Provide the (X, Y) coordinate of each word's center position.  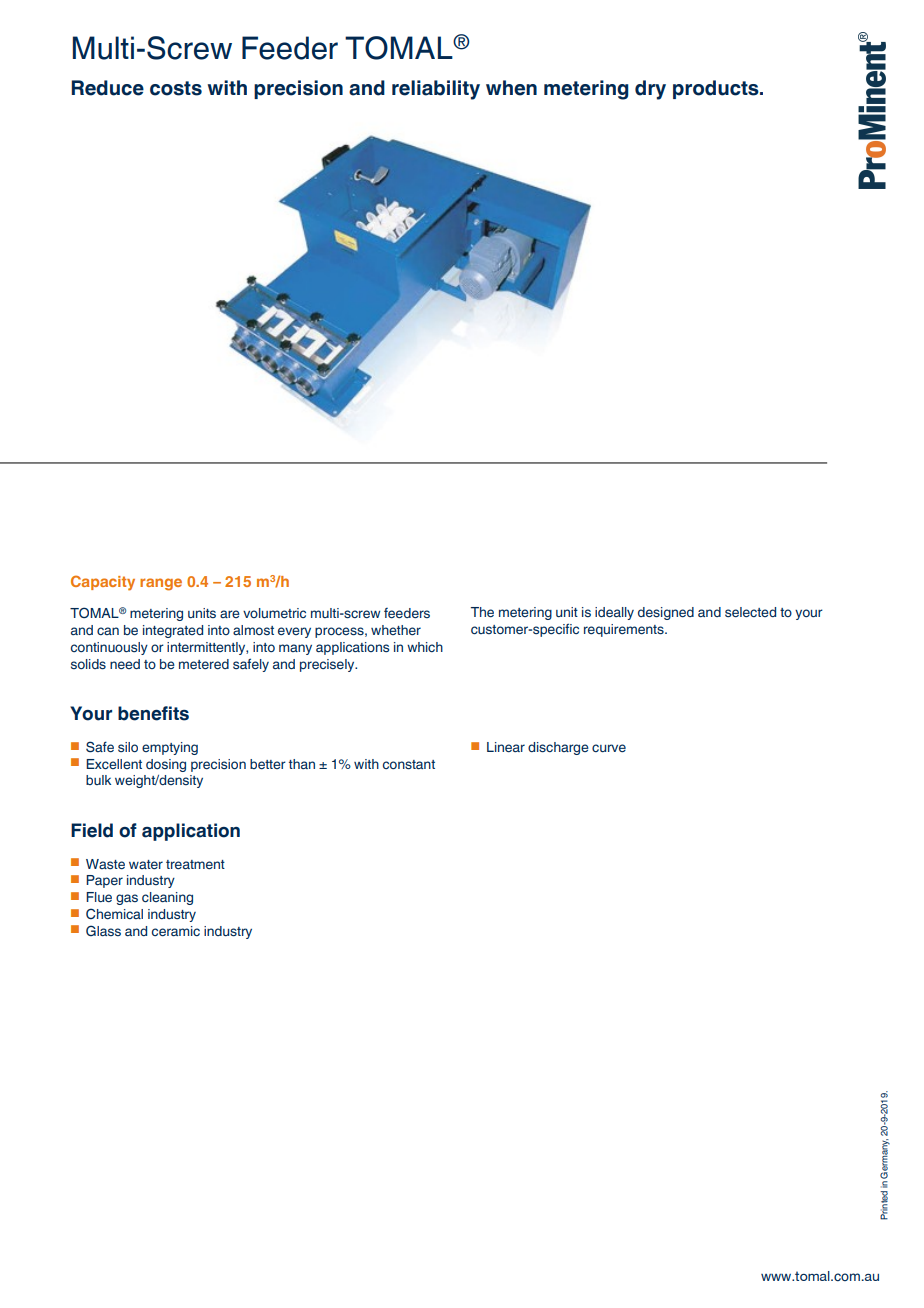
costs (176, 88)
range (161, 584)
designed (666, 613)
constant (409, 765)
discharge (558, 748)
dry (650, 90)
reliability (436, 90)
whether (396, 630)
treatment (195, 864)
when (511, 88)
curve (609, 748)
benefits (153, 713)
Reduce (107, 88)
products (717, 89)
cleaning (167, 898)
